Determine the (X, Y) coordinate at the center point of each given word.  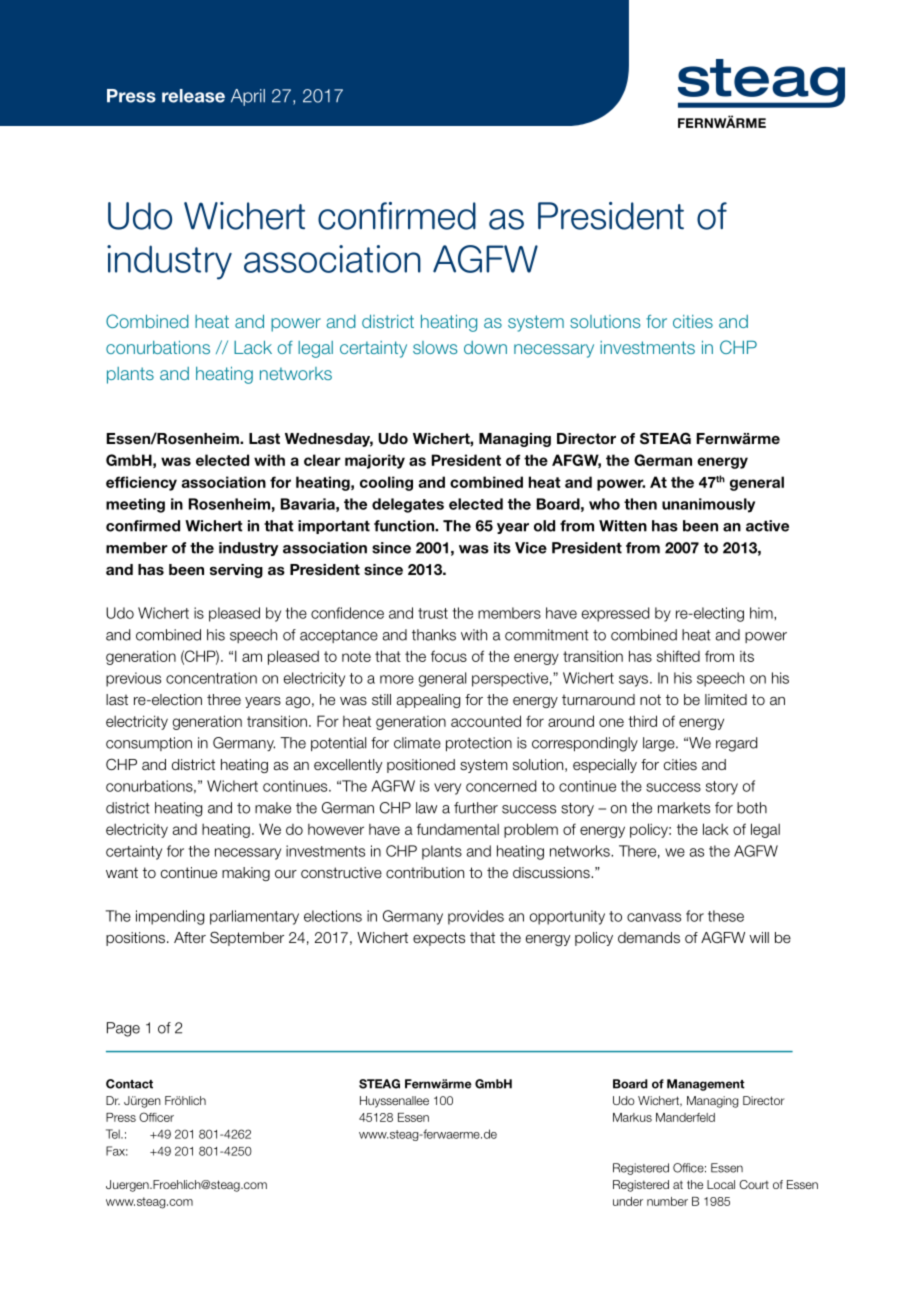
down (485, 347)
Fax (117, 1151)
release (193, 96)
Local (721, 1184)
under (628, 1201)
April (248, 97)
